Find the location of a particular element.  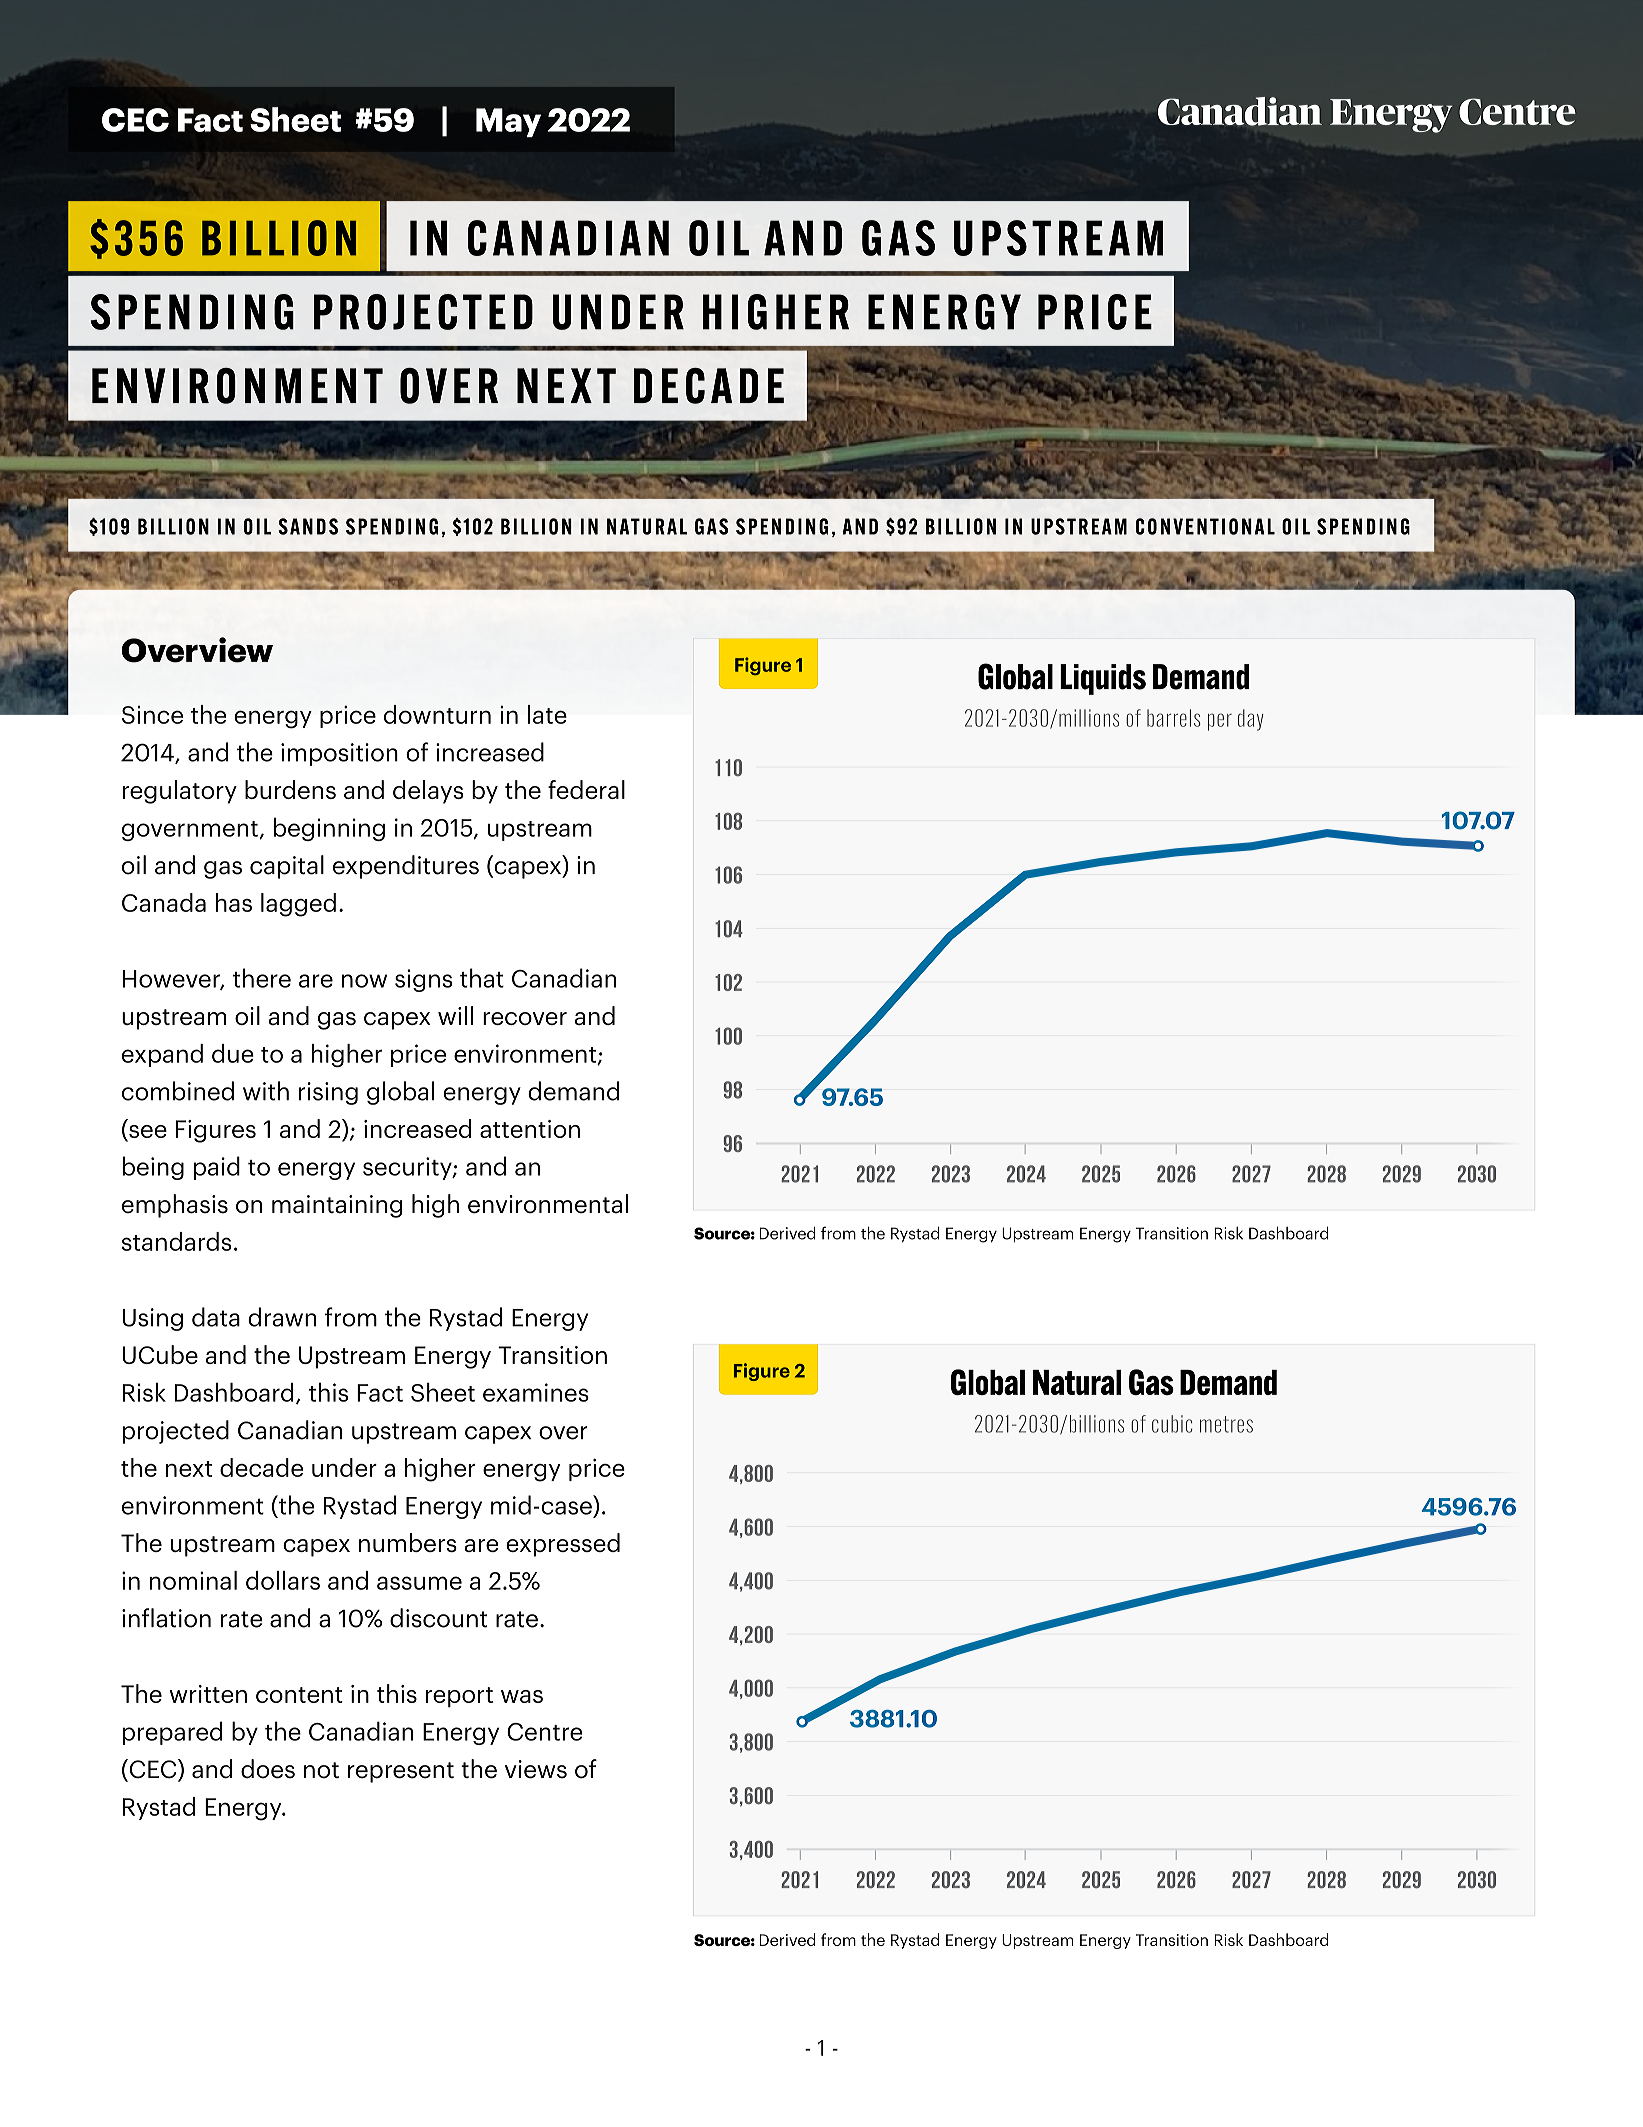

that is located at coordinates (482, 978).
